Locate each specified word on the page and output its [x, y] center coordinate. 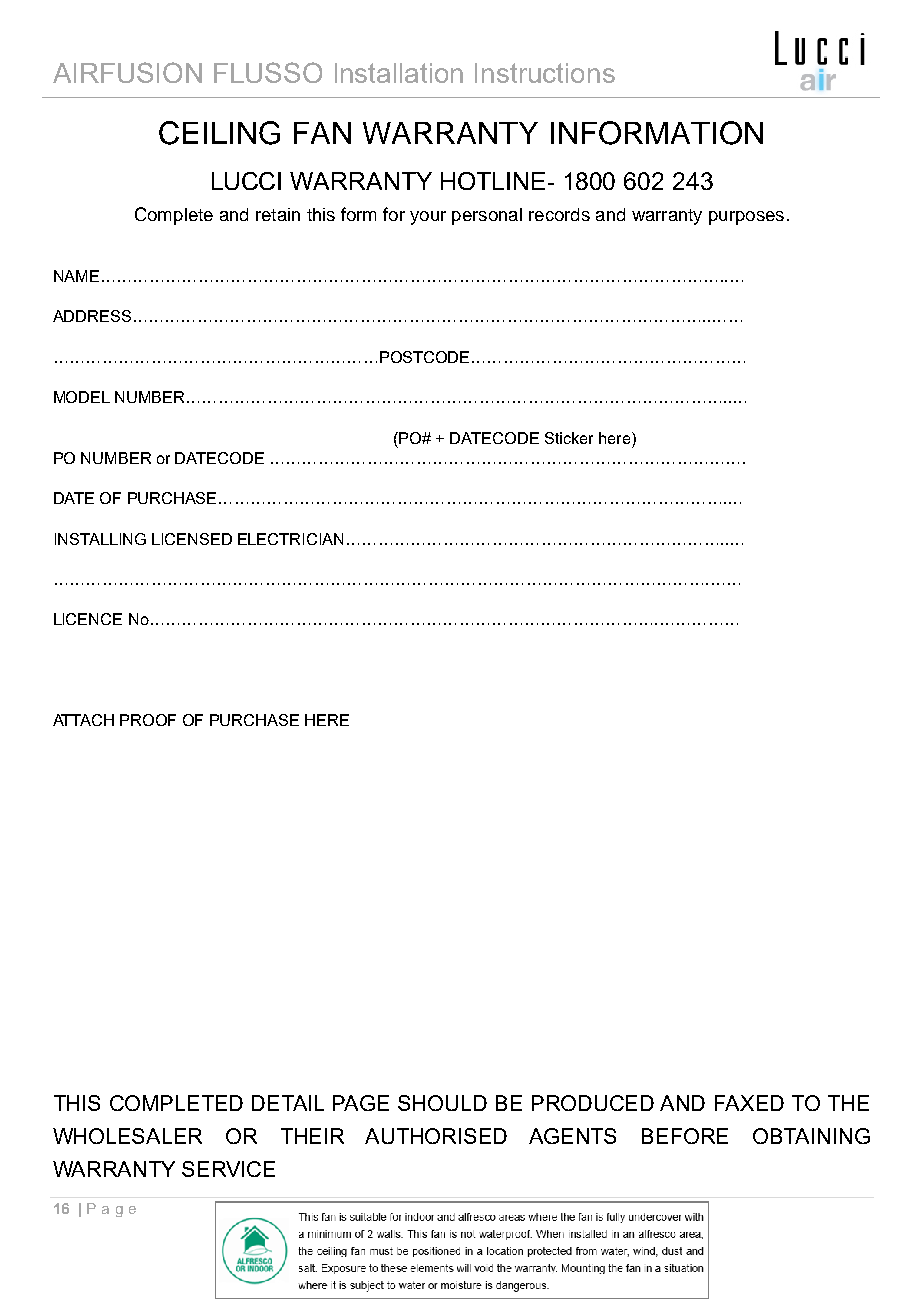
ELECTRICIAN [290, 539]
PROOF [148, 720]
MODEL [82, 397]
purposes [746, 218]
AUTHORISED [436, 1136]
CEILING [219, 133]
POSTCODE [424, 357]
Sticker [569, 438]
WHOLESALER [127, 1136]
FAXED [749, 1103]
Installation [399, 73]
